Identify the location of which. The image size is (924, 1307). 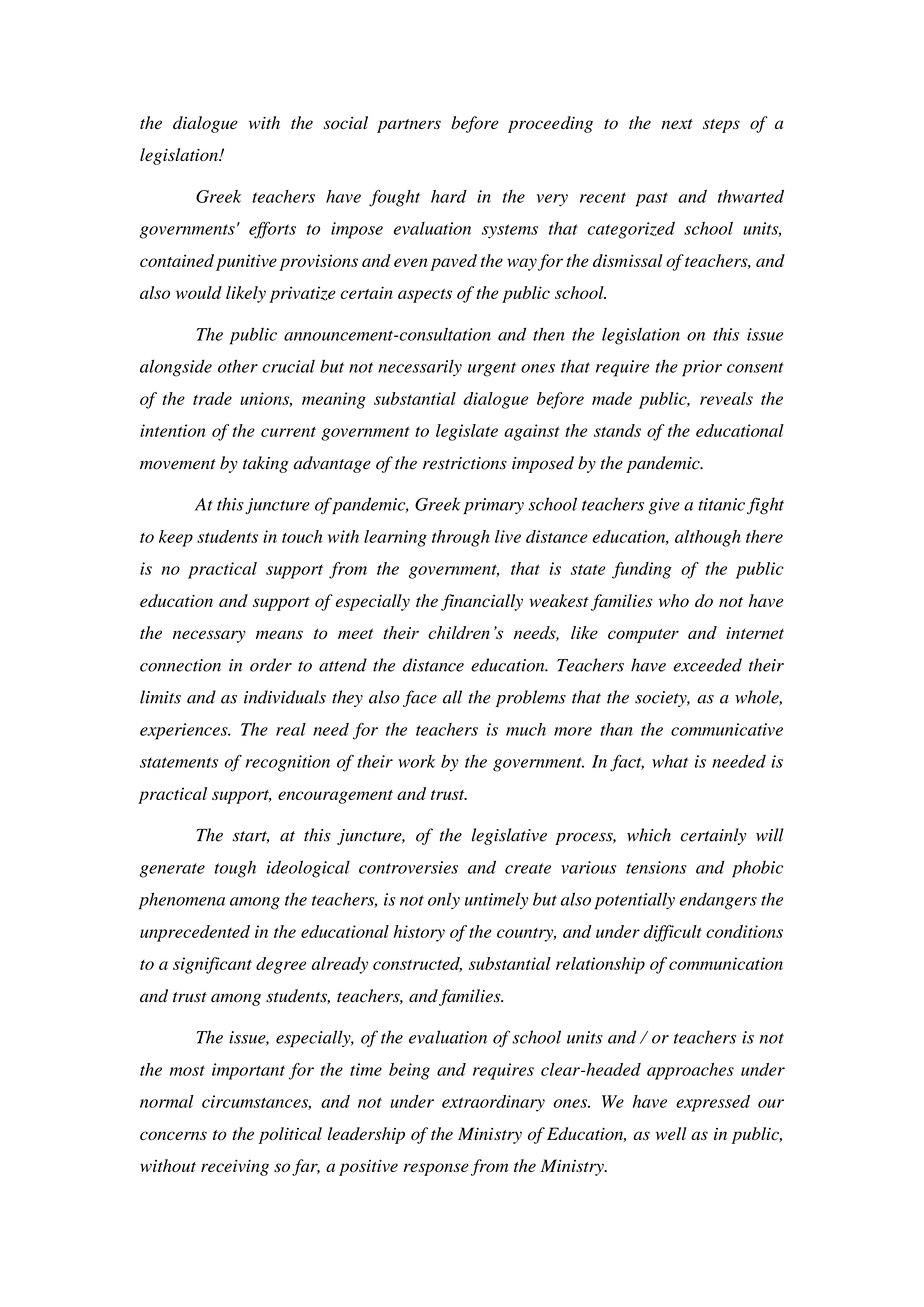
(649, 835).
